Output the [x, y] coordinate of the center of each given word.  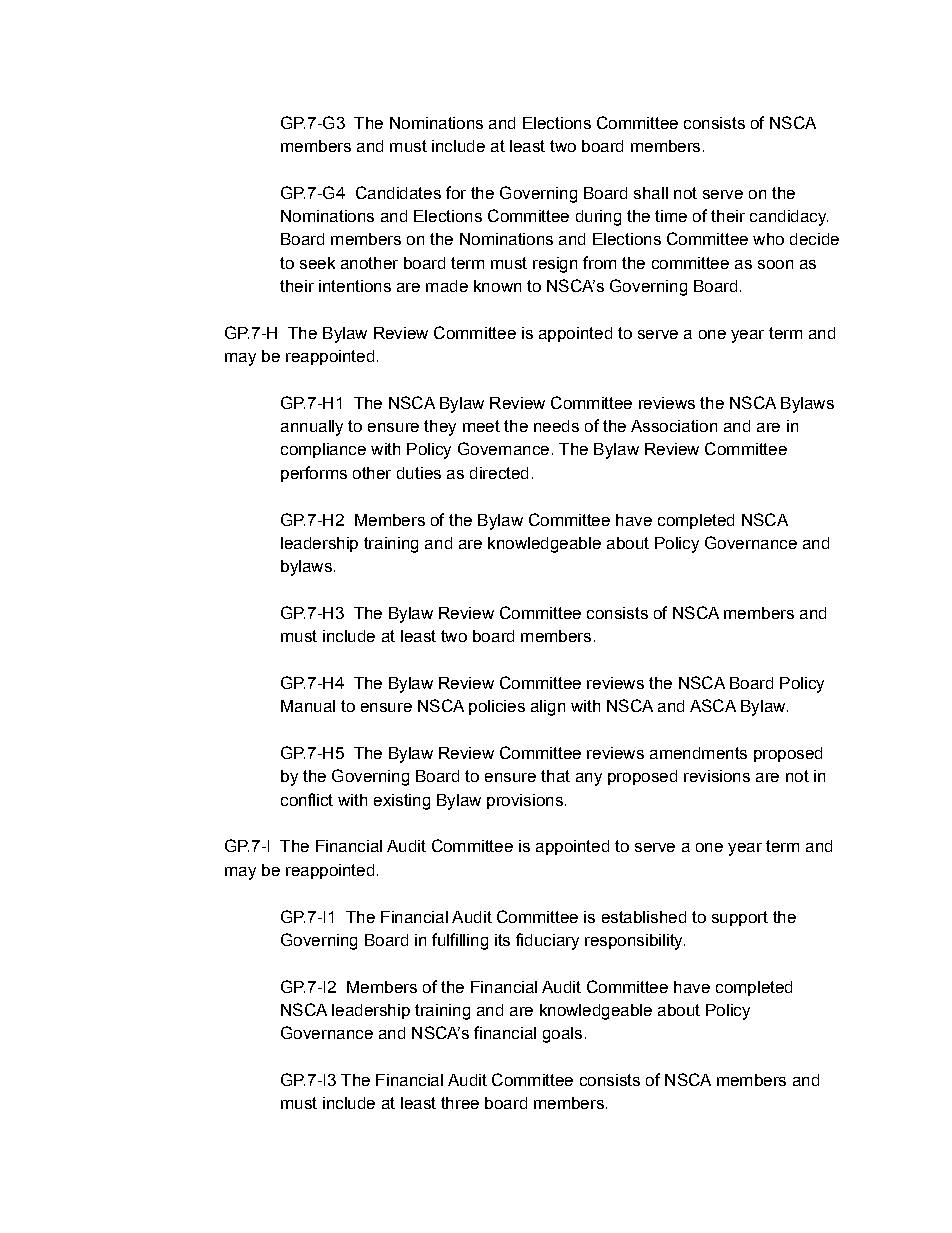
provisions [525, 801]
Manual [308, 706]
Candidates [398, 192]
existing [402, 802]
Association [674, 426]
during [598, 218]
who [768, 239]
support [740, 918]
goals [562, 1035]
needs [556, 426]
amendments [698, 753]
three [460, 1103]
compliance [323, 450]
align [548, 708]
